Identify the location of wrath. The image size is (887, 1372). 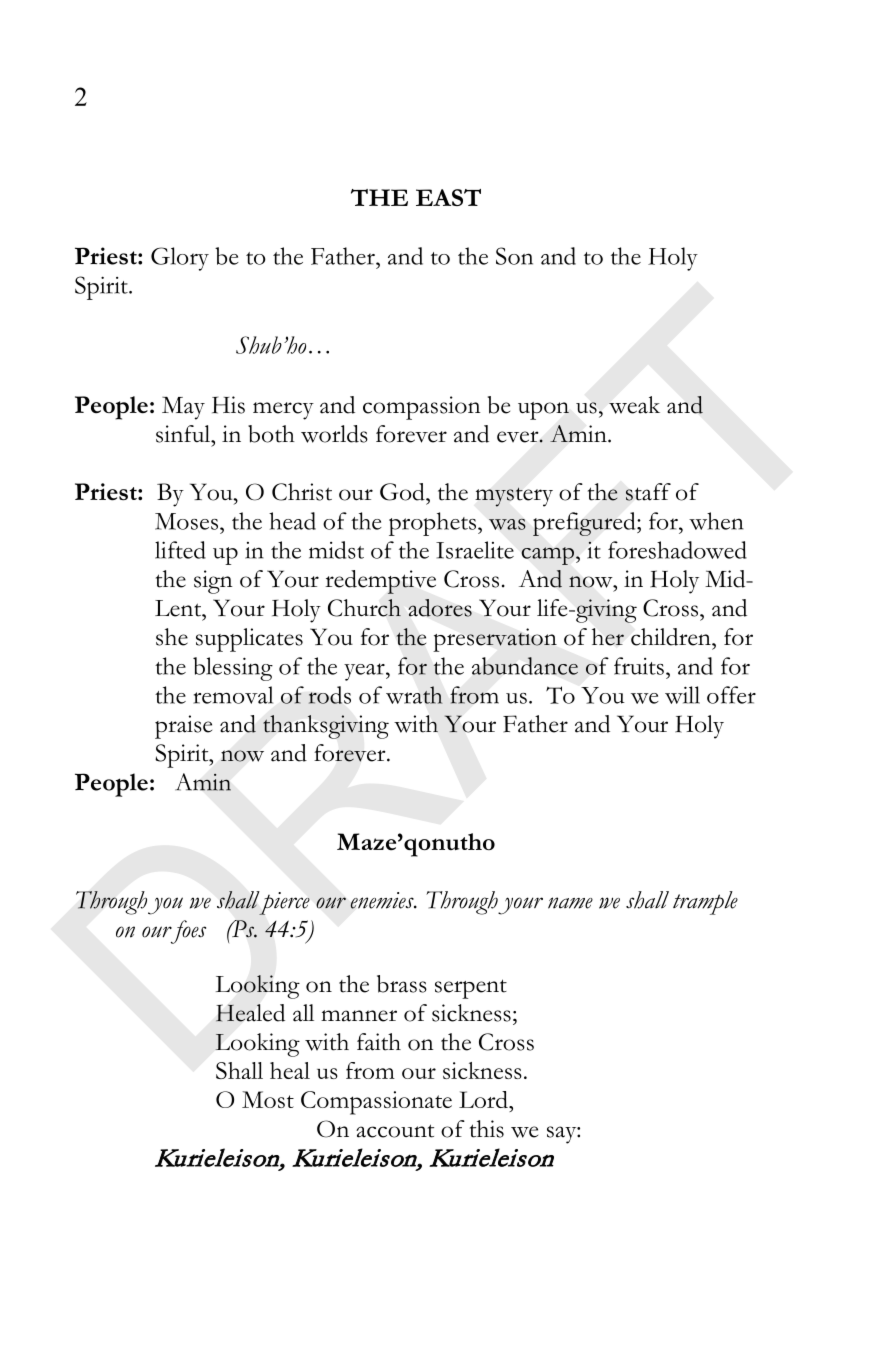
(414, 695).
